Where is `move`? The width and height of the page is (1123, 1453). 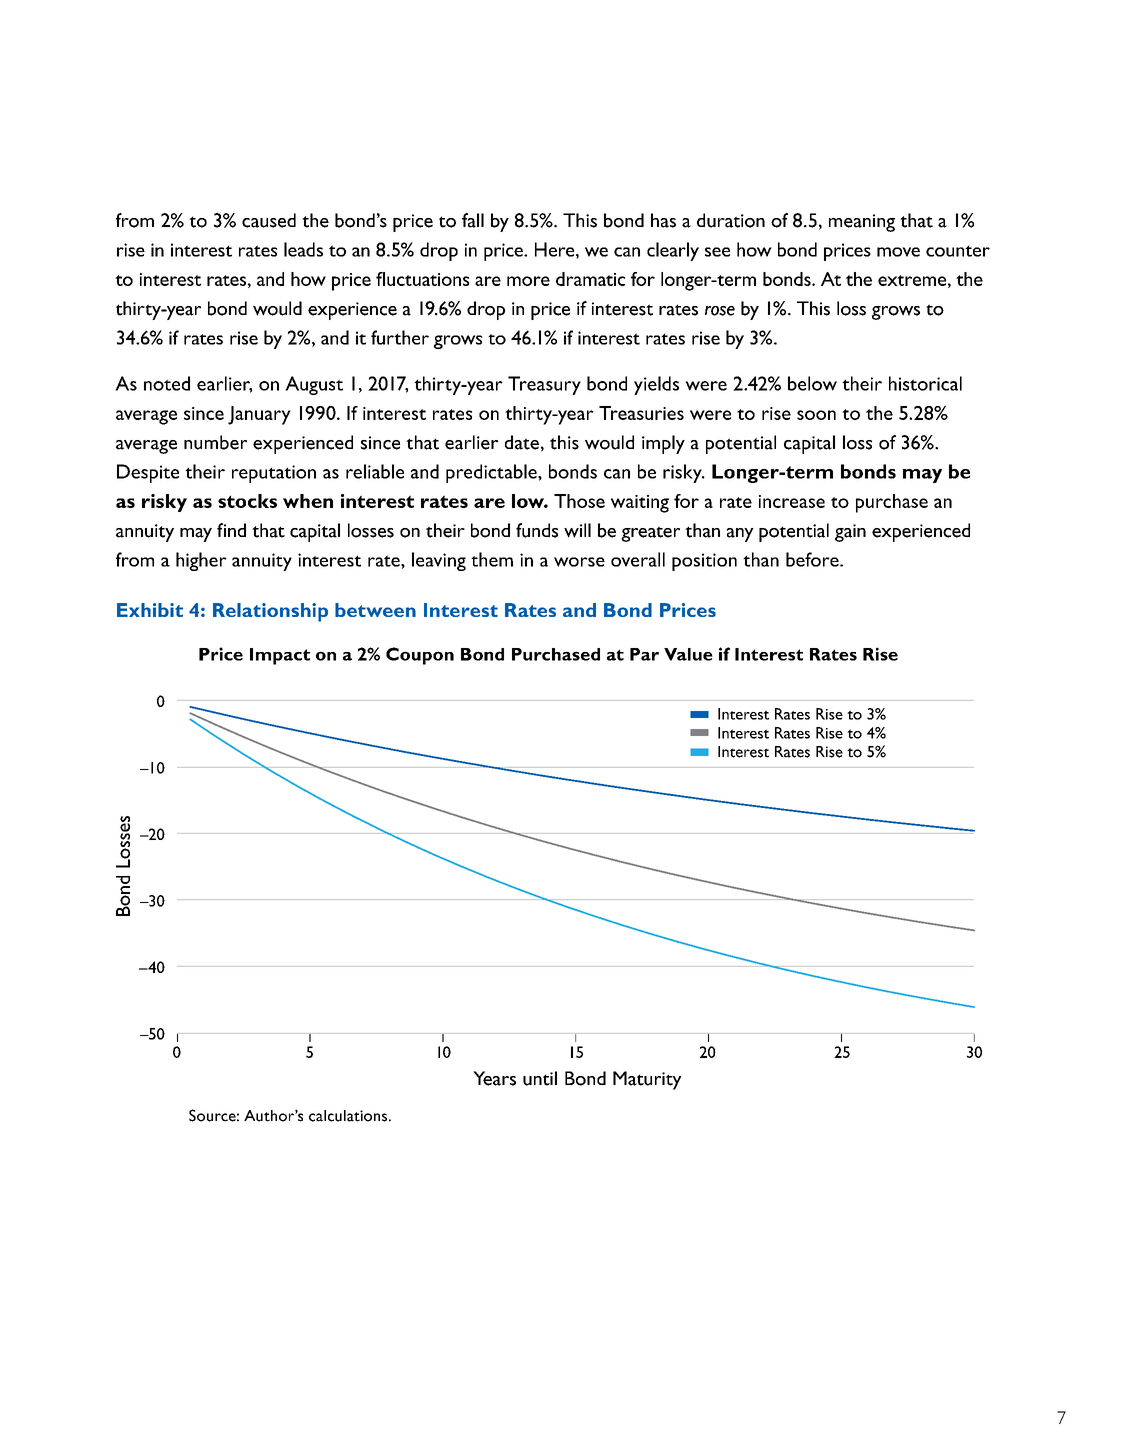 move is located at coordinates (898, 252).
